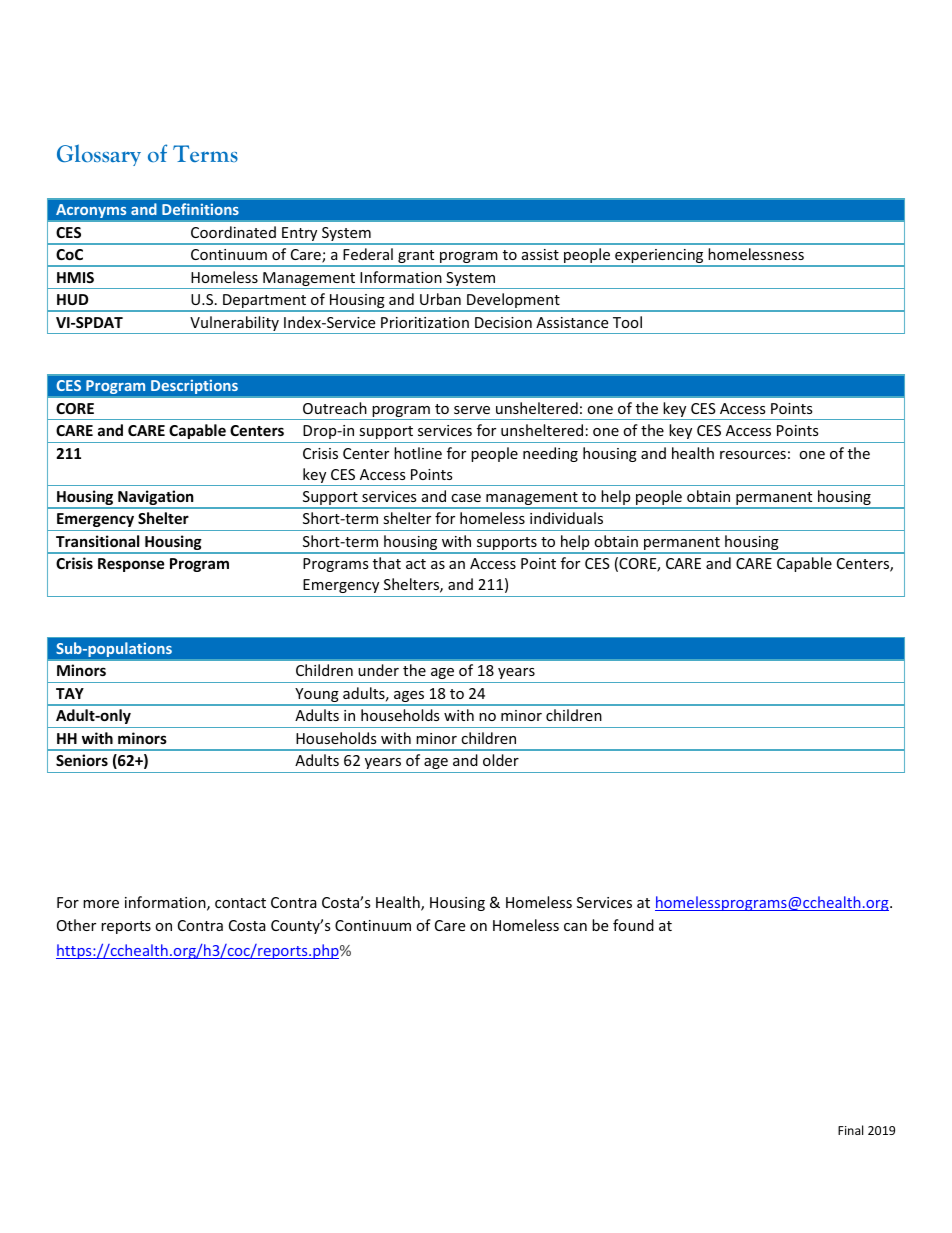 Image resolution: width=952 pixels, height=1233 pixels. What do you see at coordinates (566, 518) in the page?
I see `individuals` at bounding box center [566, 518].
